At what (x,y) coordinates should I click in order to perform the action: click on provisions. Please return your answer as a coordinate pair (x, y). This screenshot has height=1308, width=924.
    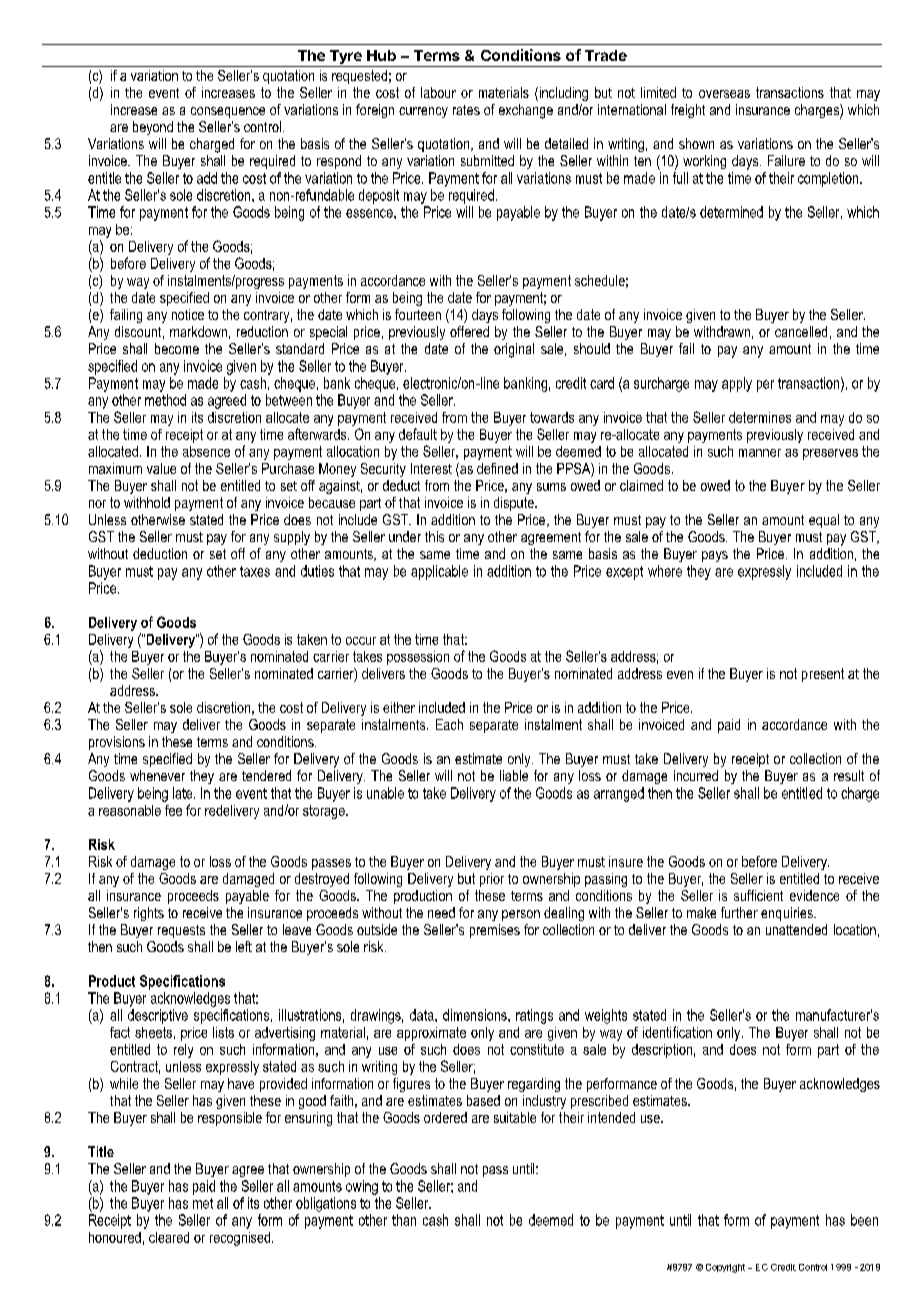
    Looking at the image, I should click on (117, 743).
